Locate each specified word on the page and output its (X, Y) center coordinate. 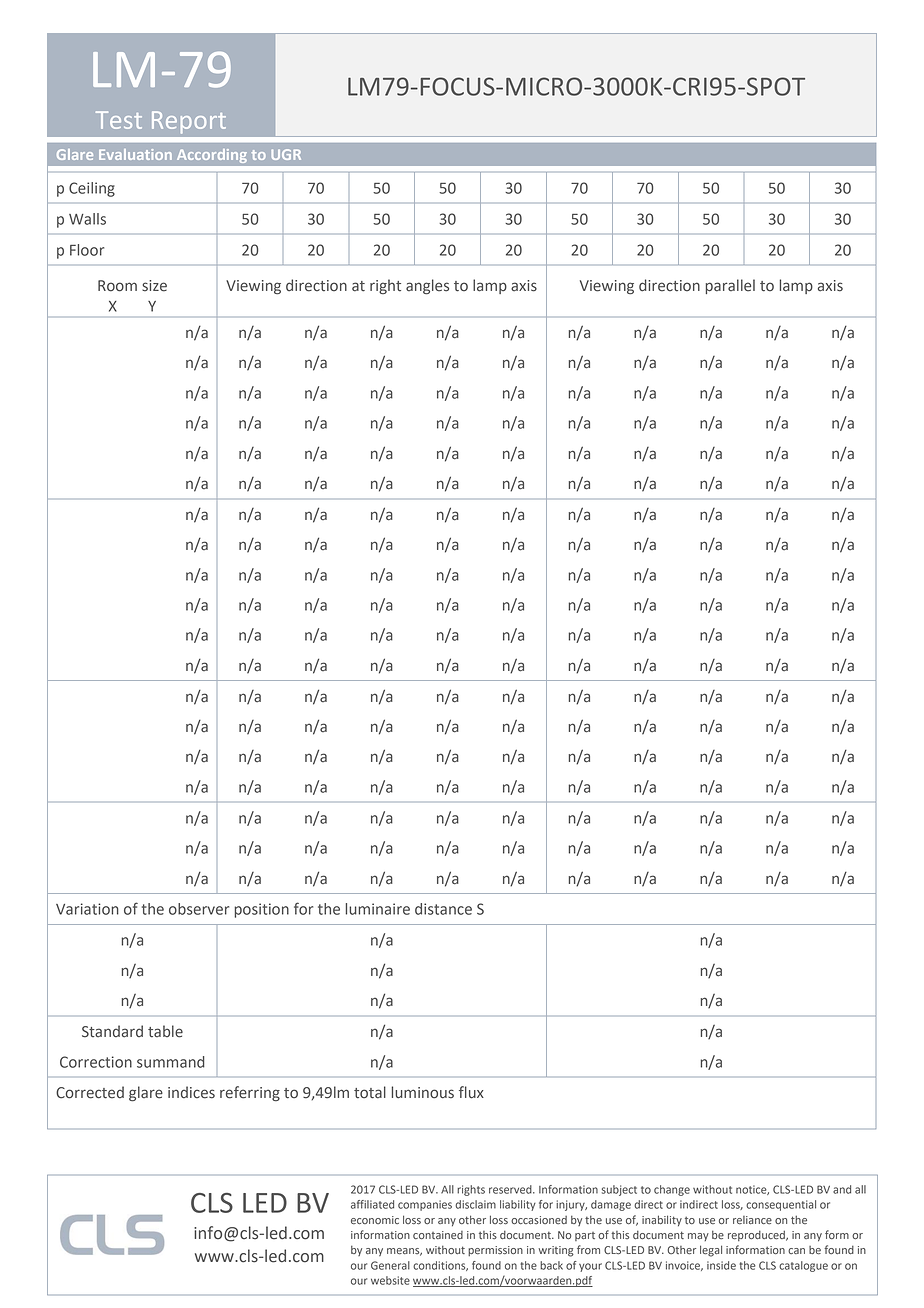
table (165, 1031)
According (212, 156)
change (672, 1190)
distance (443, 909)
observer (199, 909)
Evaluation (135, 154)
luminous (423, 1092)
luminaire (378, 909)
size (154, 286)
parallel (730, 286)
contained (438, 1235)
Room (117, 286)
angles (427, 287)
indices (191, 1092)
